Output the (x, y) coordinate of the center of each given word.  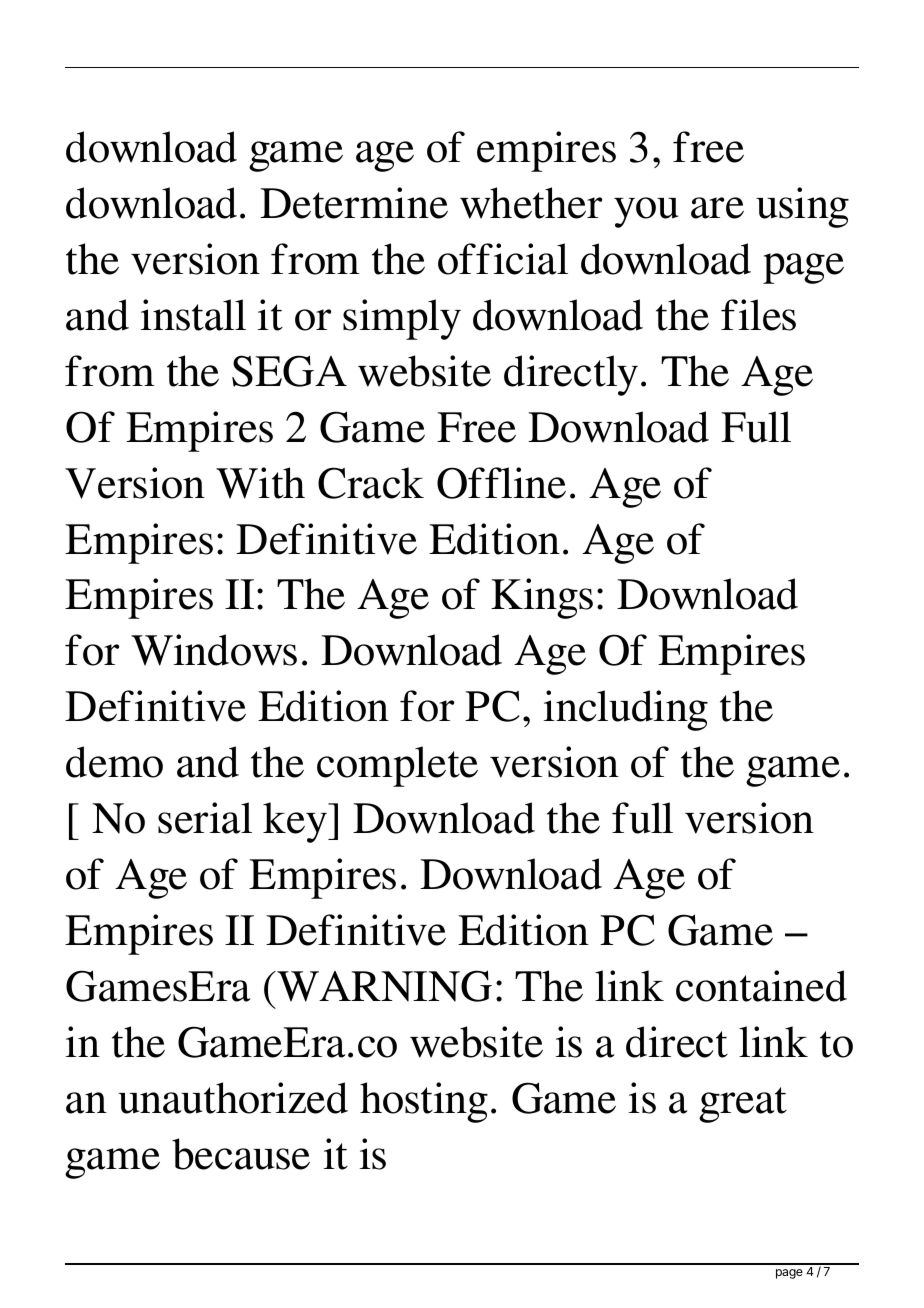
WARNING (383, 986)
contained (761, 986)
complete (397, 766)
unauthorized (233, 1098)
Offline (501, 483)
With (260, 483)
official (503, 259)
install (193, 315)
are (717, 208)
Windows (214, 650)
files (758, 315)
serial (205, 818)
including (625, 710)
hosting (424, 1102)
